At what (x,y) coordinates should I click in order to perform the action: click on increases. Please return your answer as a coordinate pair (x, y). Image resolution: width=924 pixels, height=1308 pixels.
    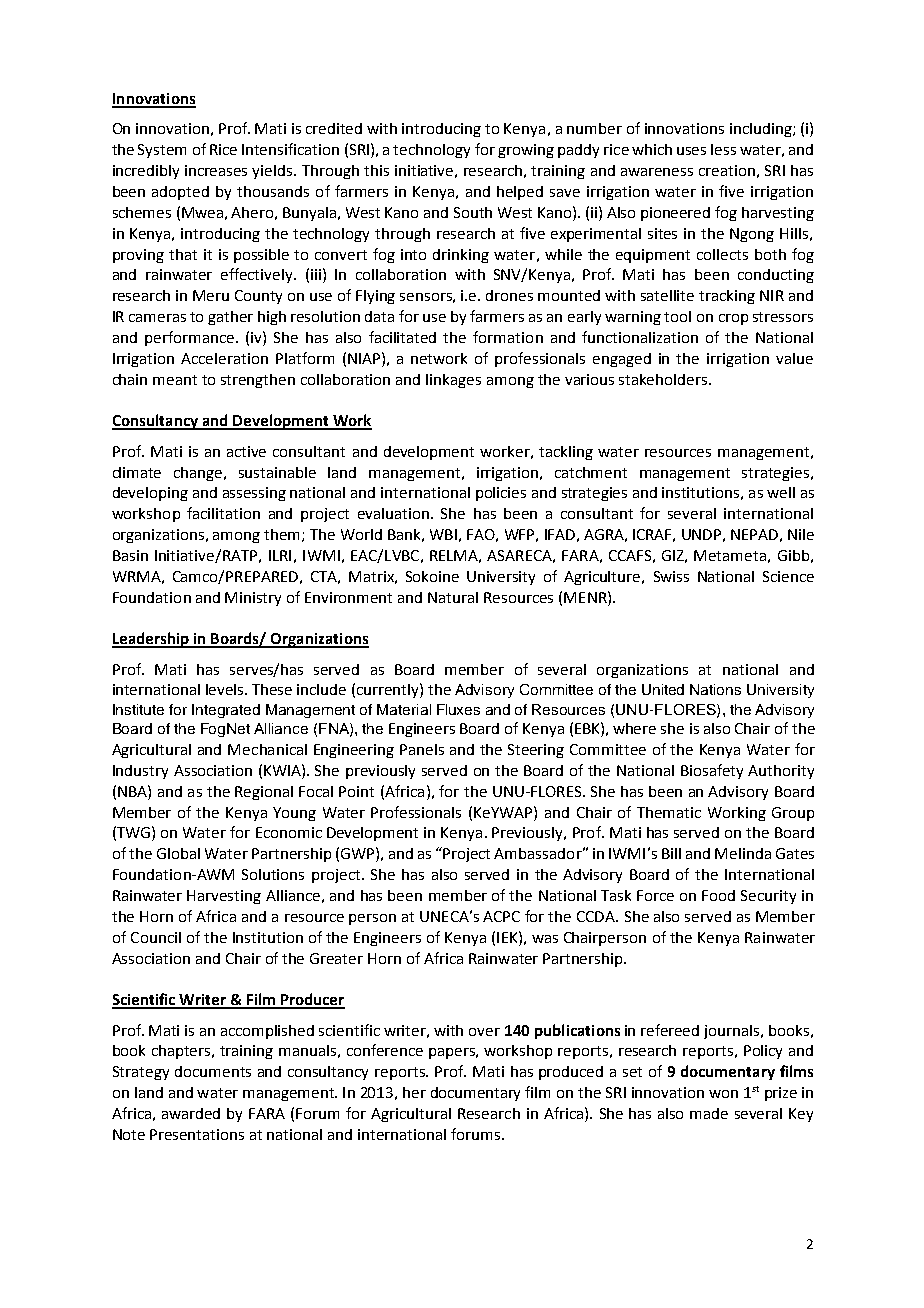
    Looking at the image, I should click on (216, 170).
